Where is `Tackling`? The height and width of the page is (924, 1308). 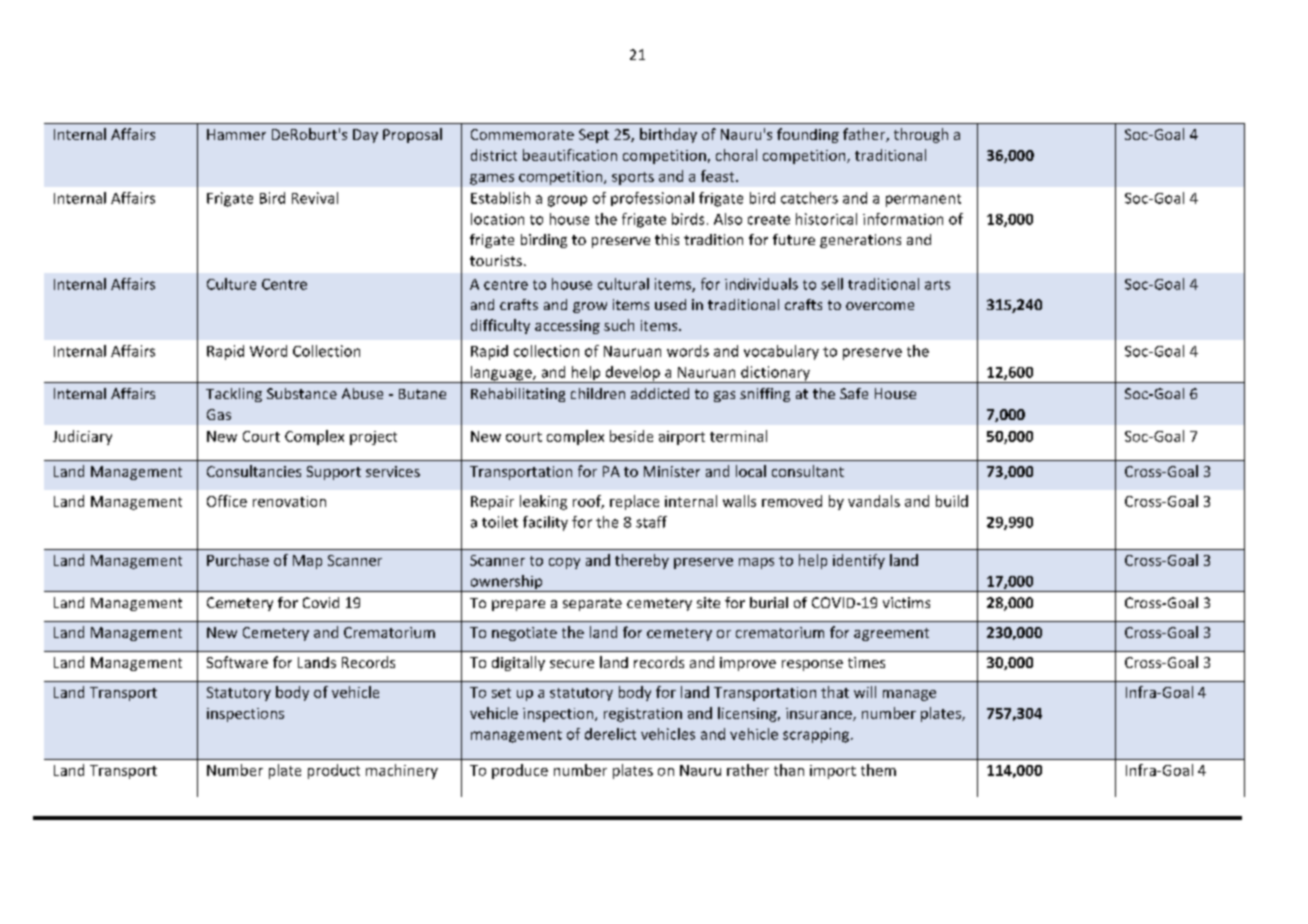
Tackling is located at coordinates (234, 395).
